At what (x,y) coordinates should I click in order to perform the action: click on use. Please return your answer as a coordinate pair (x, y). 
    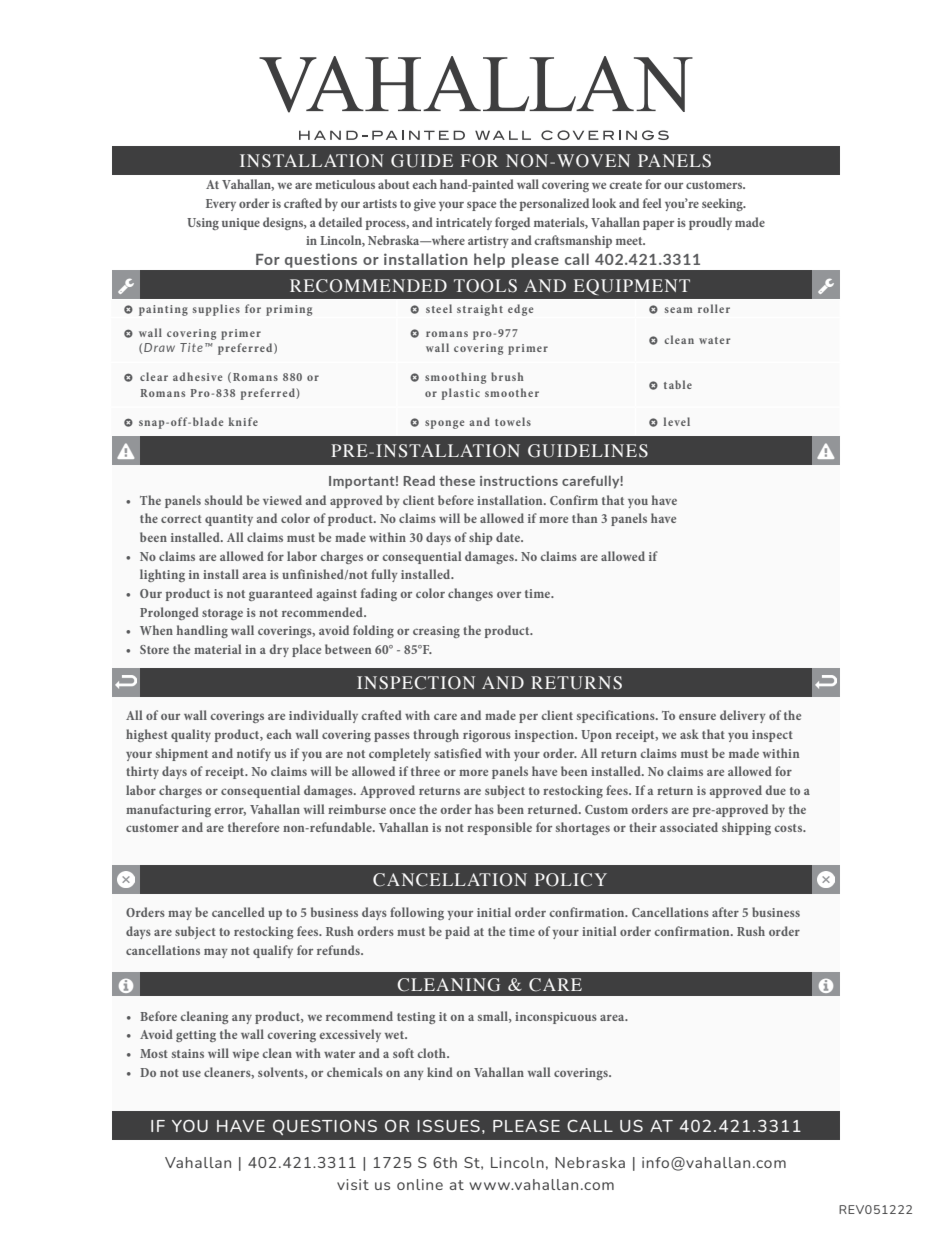
    Looking at the image, I should click on (191, 1073).
